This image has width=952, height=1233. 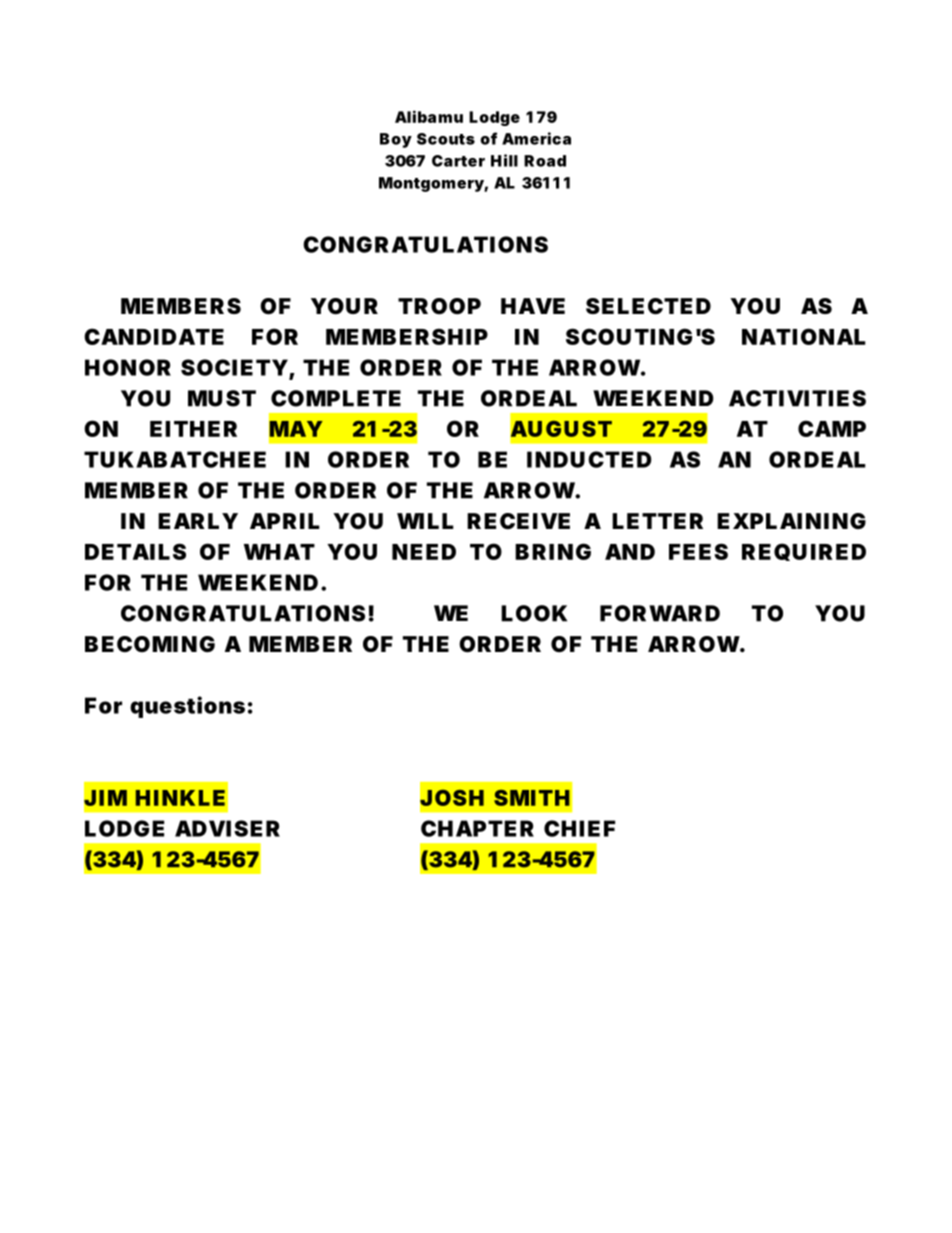 What do you see at coordinates (657, 521) in the image?
I see `LETTER` at bounding box center [657, 521].
